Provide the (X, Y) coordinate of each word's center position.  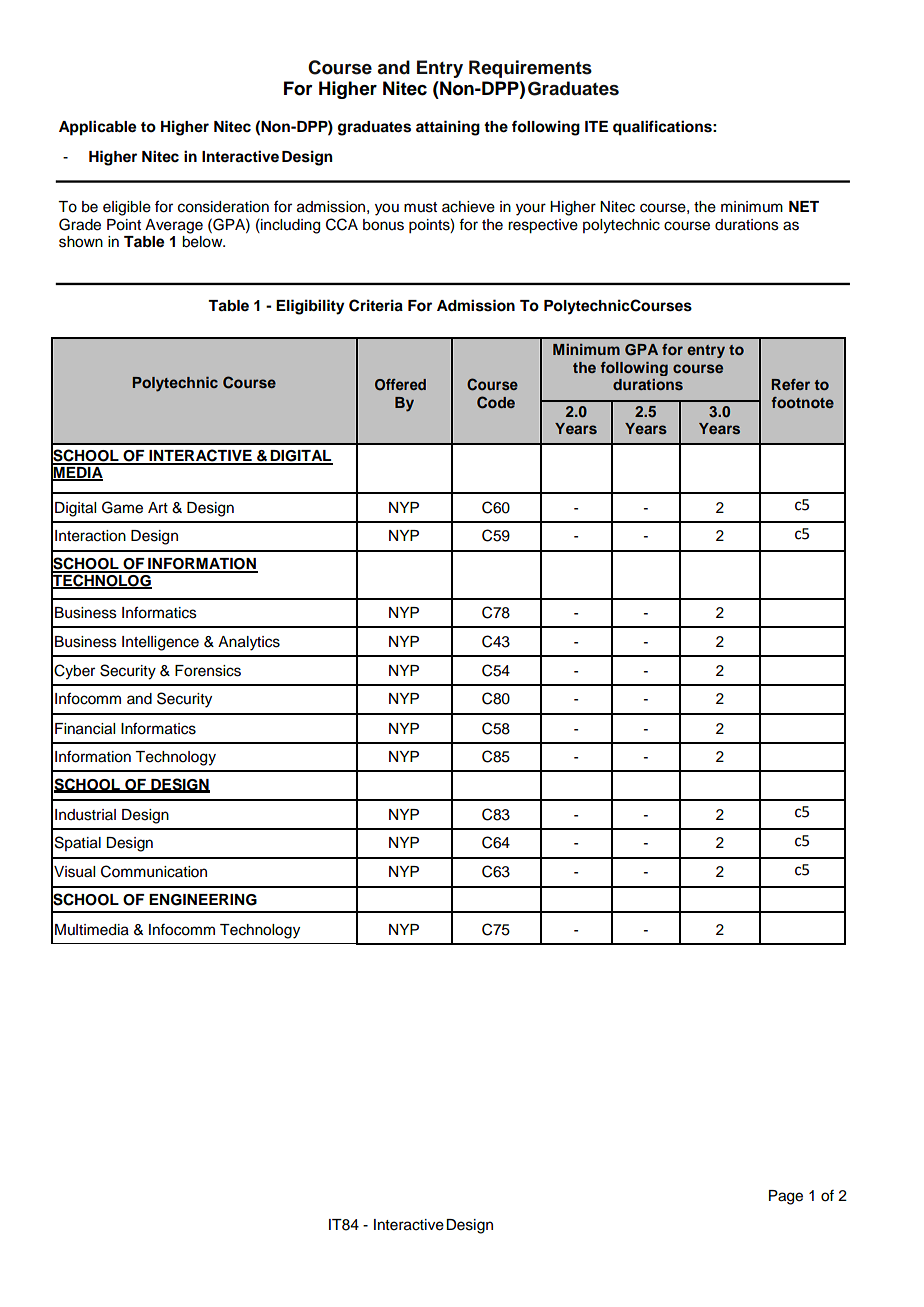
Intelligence (160, 643)
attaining (448, 128)
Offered (400, 385)
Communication (154, 871)
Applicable (98, 128)
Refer (790, 384)
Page (786, 1197)
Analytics (249, 643)
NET (804, 206)
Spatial (78, 843)
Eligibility (310, 307)
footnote (802, 402)
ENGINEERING (203, 900)
